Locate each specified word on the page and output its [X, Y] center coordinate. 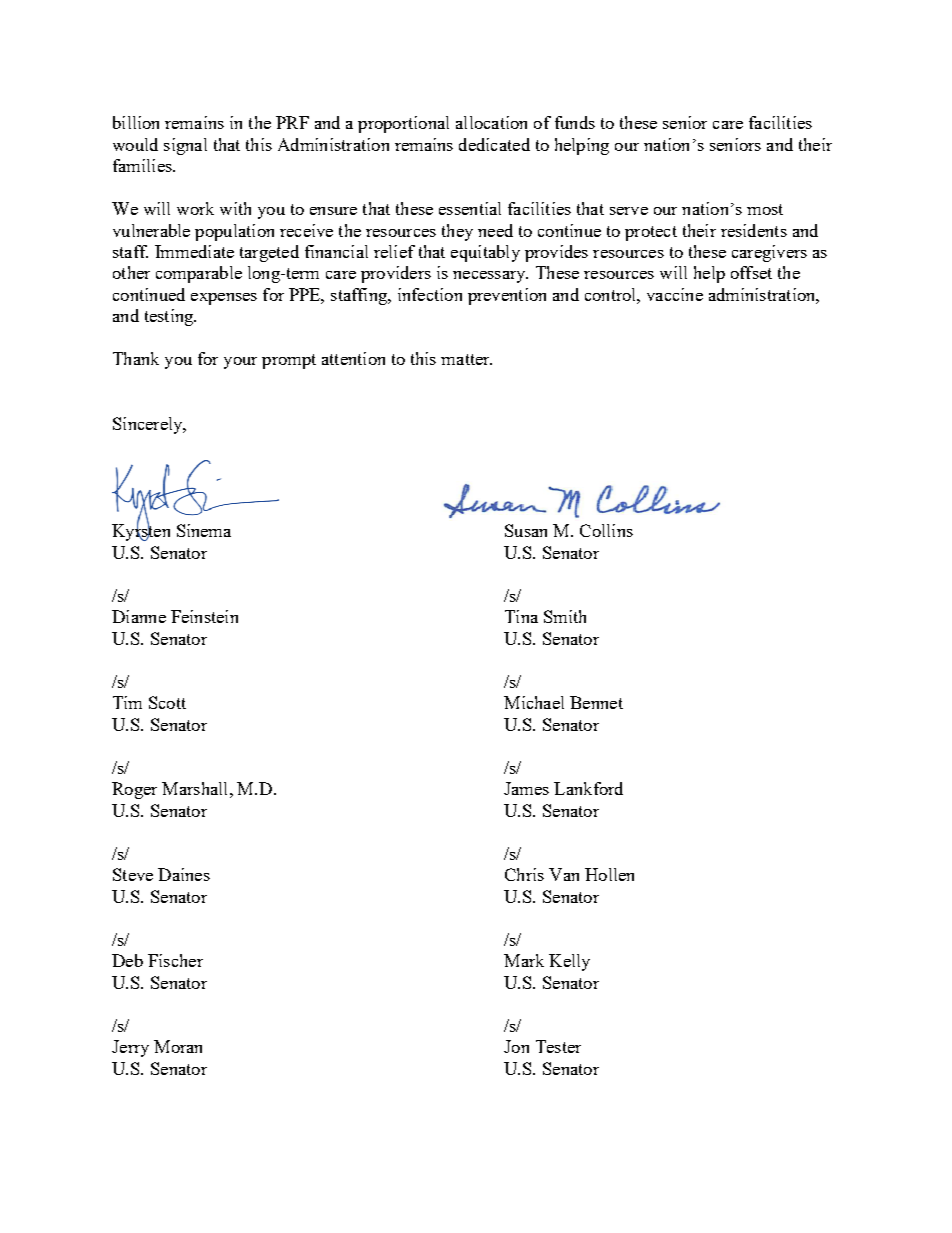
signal [185, 146]
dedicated [494, 144]
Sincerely [149, 425]
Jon [516, 1046]
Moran [178, 1046]
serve [629, 211]
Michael [534, 702]
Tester [558, 1046]
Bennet [596, 702]
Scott [167, 702]
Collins [606, 530]
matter [466, 359]
